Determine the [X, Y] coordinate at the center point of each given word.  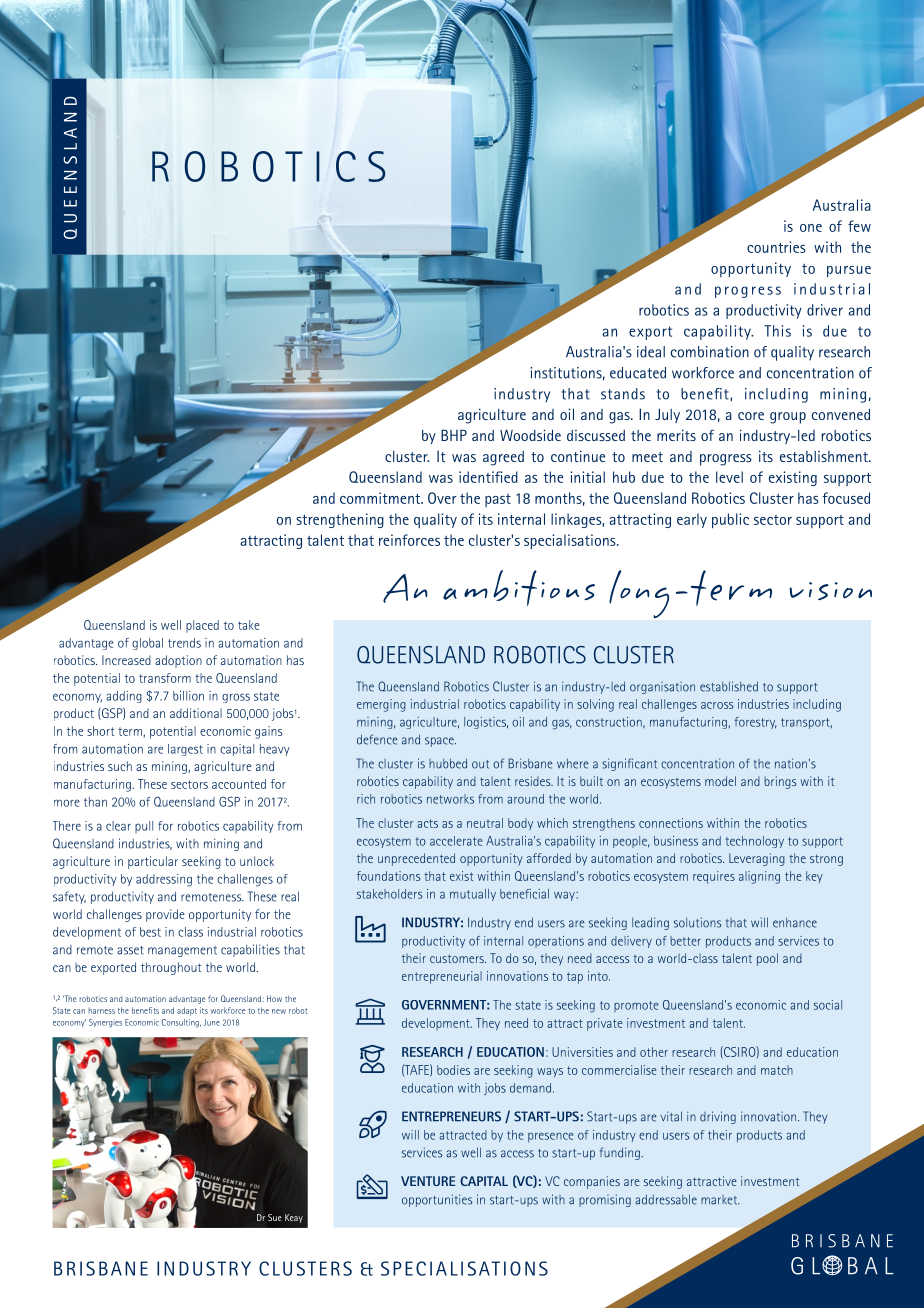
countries [776, 247]
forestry [755, 723]
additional [196, 713]
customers [458, 958]
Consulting [181, 1023]
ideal [651, 352]
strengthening [340, 520]
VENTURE [428, 1181]
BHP [454, 435]
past [498, 500]
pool [767, 959]
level [729, 477]
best [150, 932]
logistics [486, 723]
